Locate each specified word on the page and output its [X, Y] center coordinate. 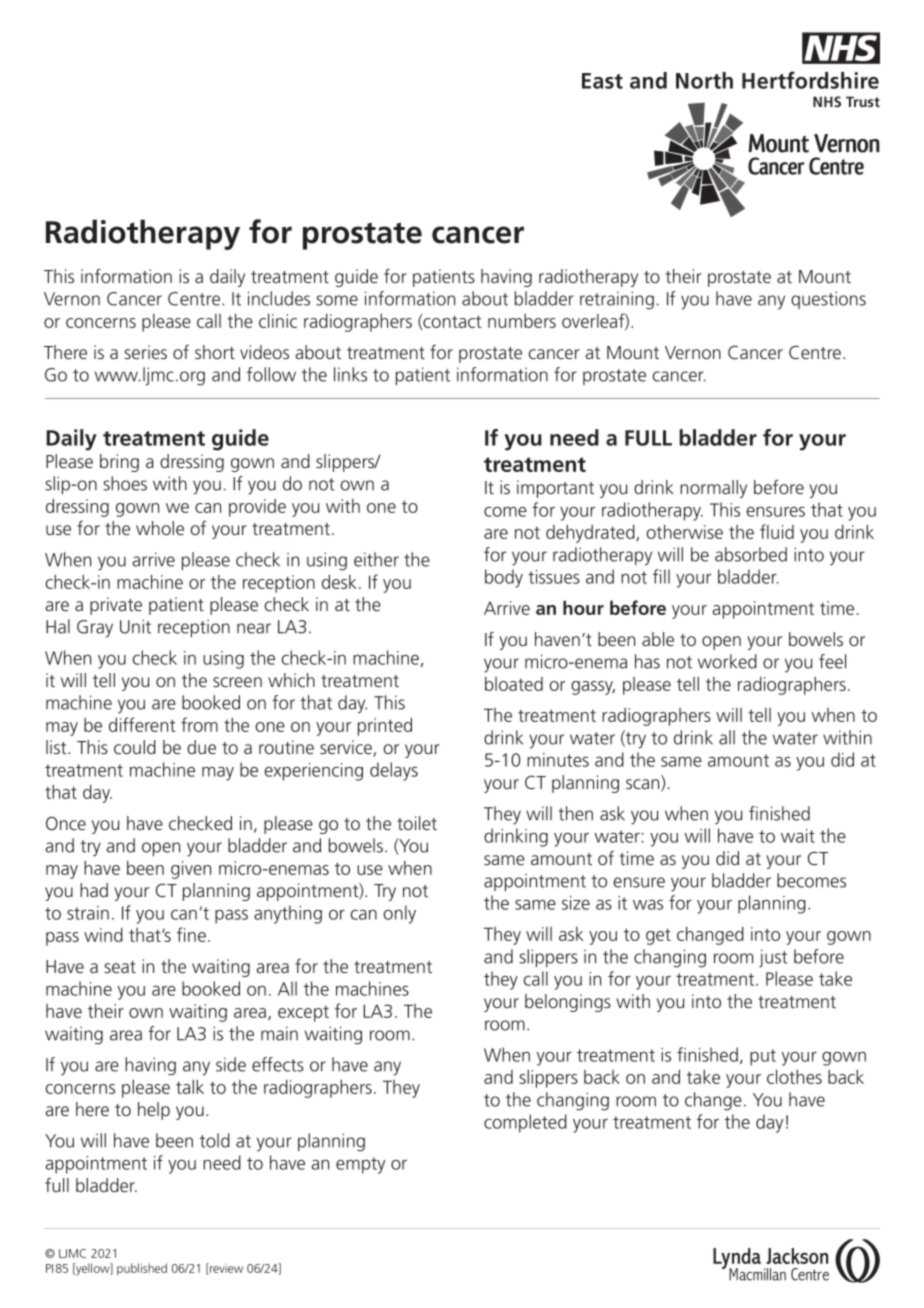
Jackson [797, 1256]
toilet [417, 823]
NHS [827, 101]
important [555, 489]
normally [713, 489]
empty [360, 1165]
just [773, 958]
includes [279, 298]
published [142, 1269]
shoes [125, 483]
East [602, 81]
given [191, 870]
